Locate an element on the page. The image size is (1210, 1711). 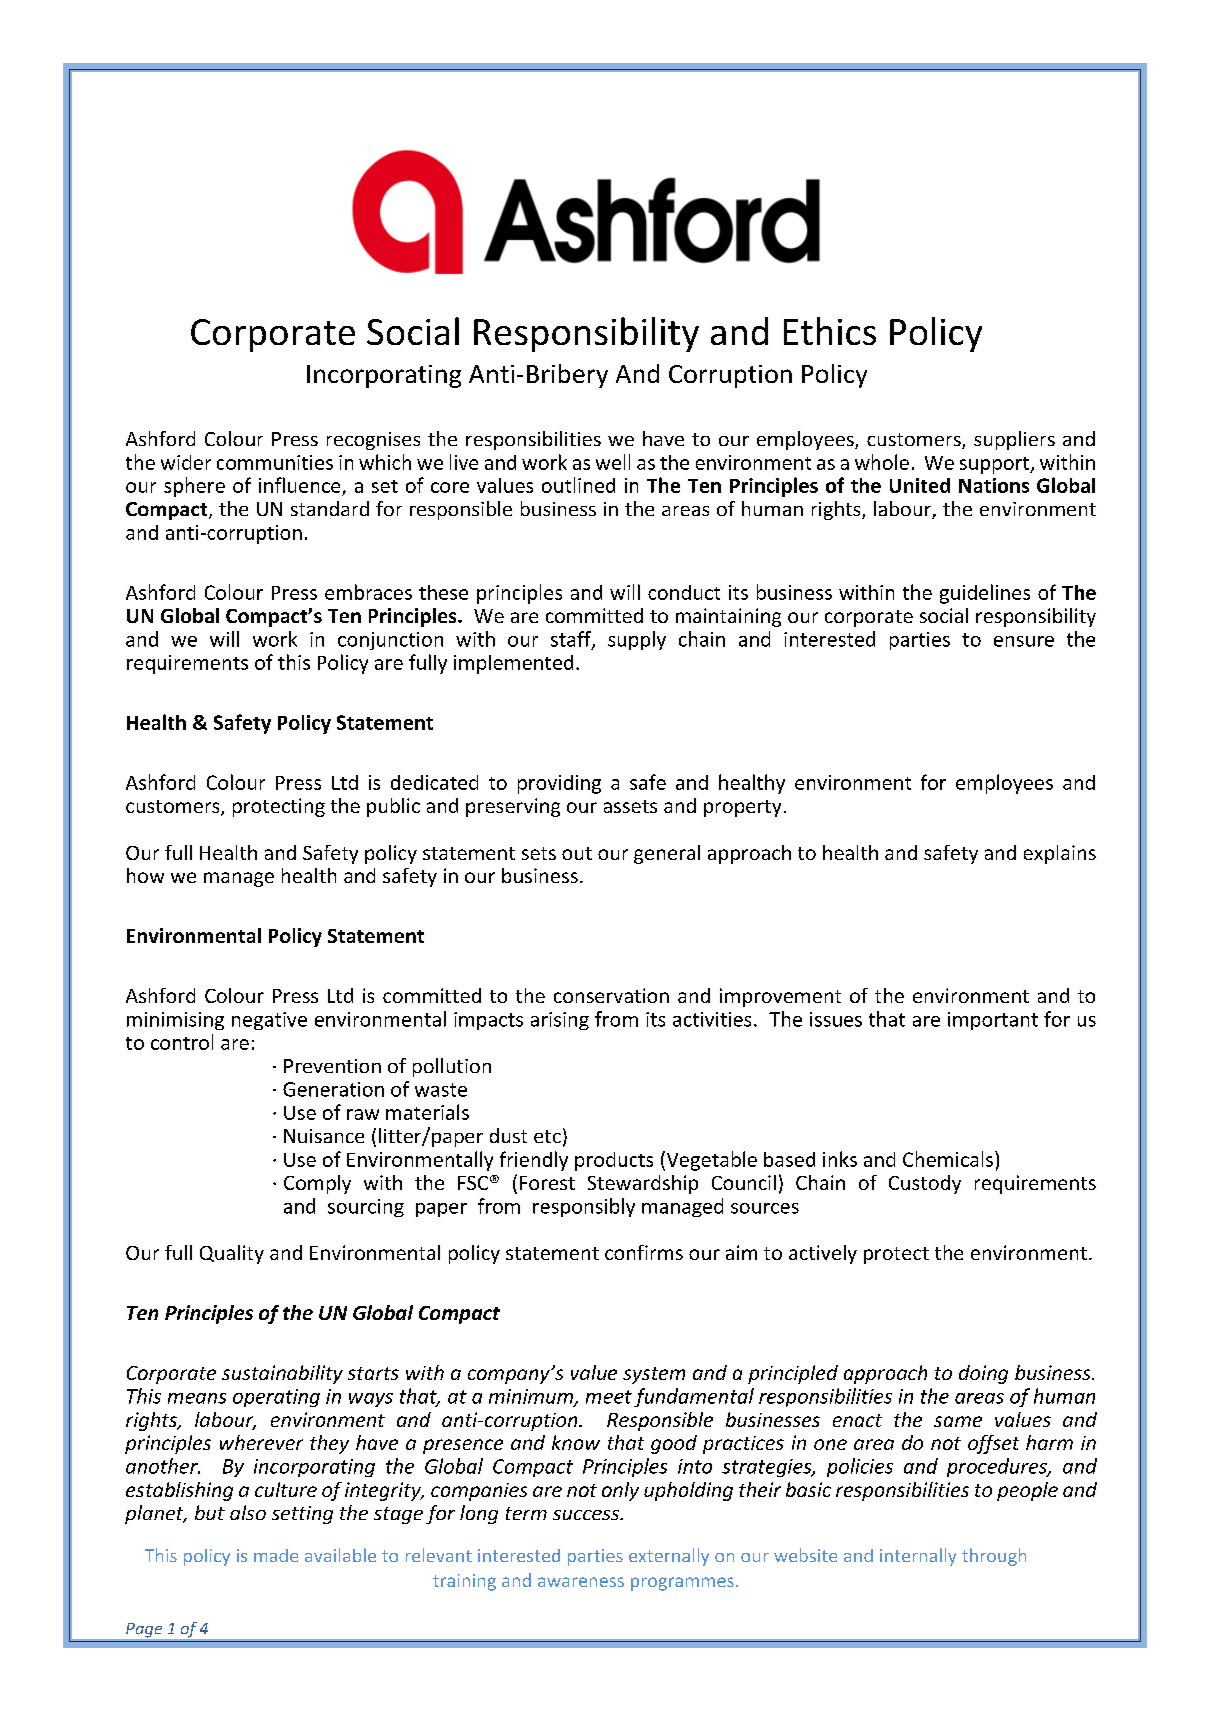
made is located at coordinates (276, 1555).
